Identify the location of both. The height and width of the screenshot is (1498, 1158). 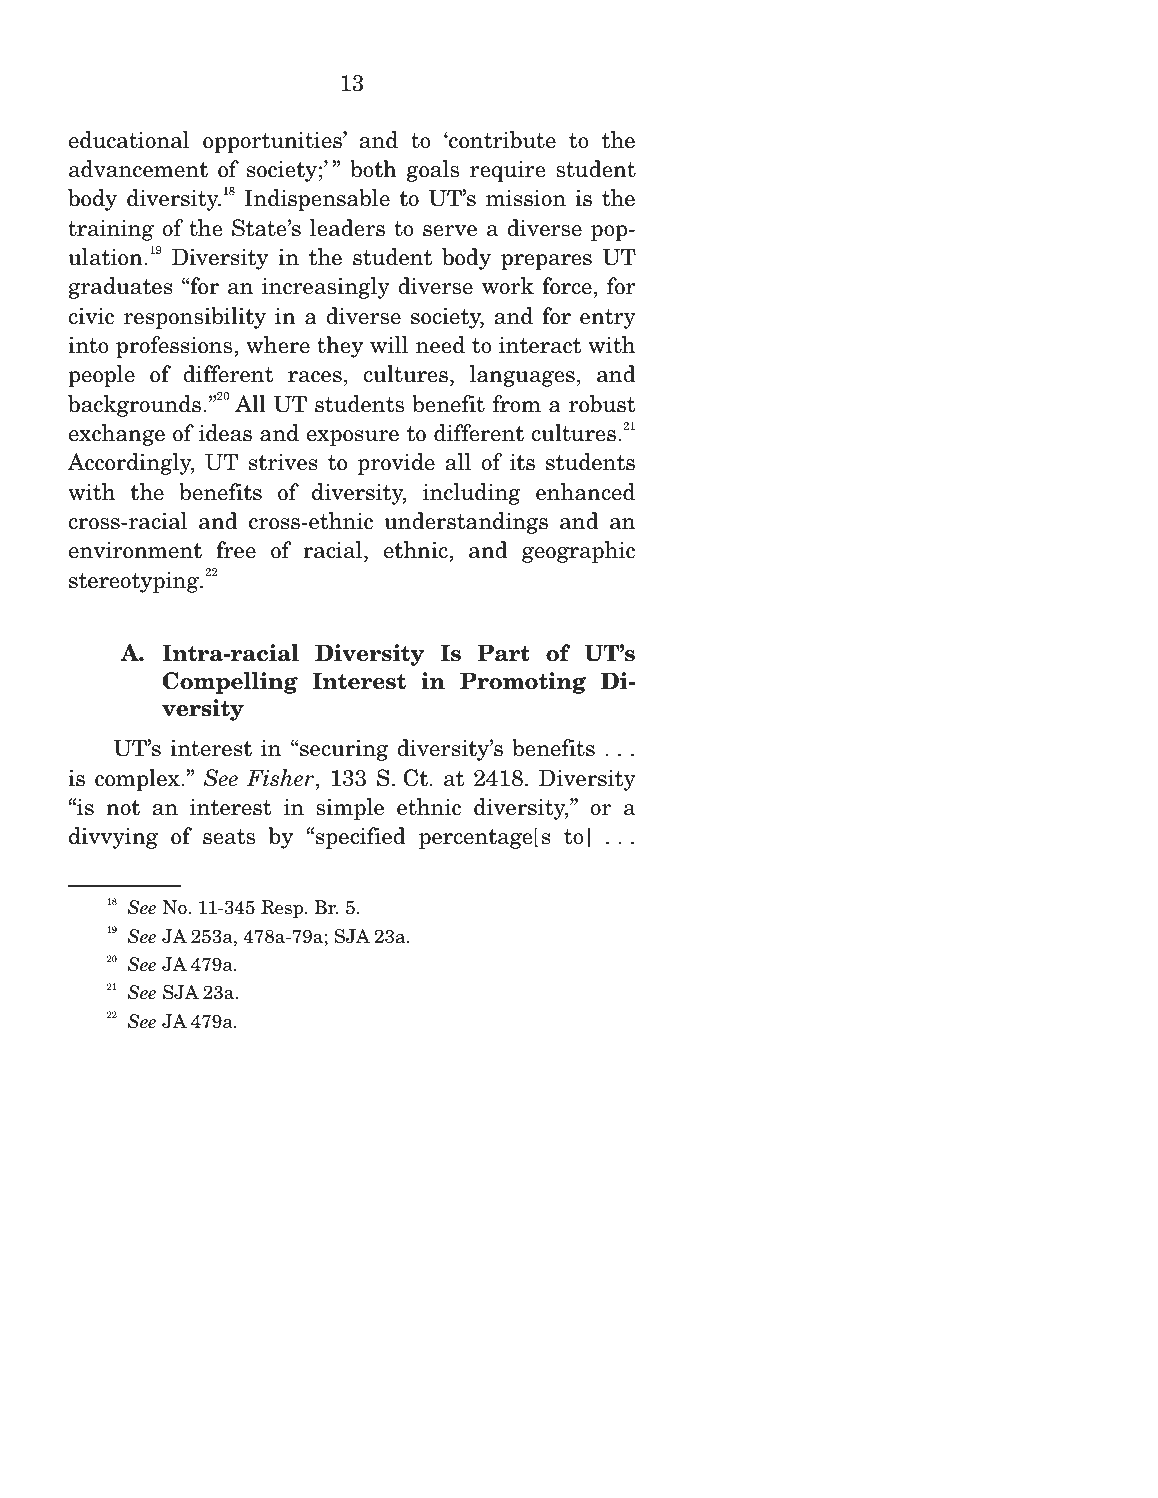
(373, 169).
